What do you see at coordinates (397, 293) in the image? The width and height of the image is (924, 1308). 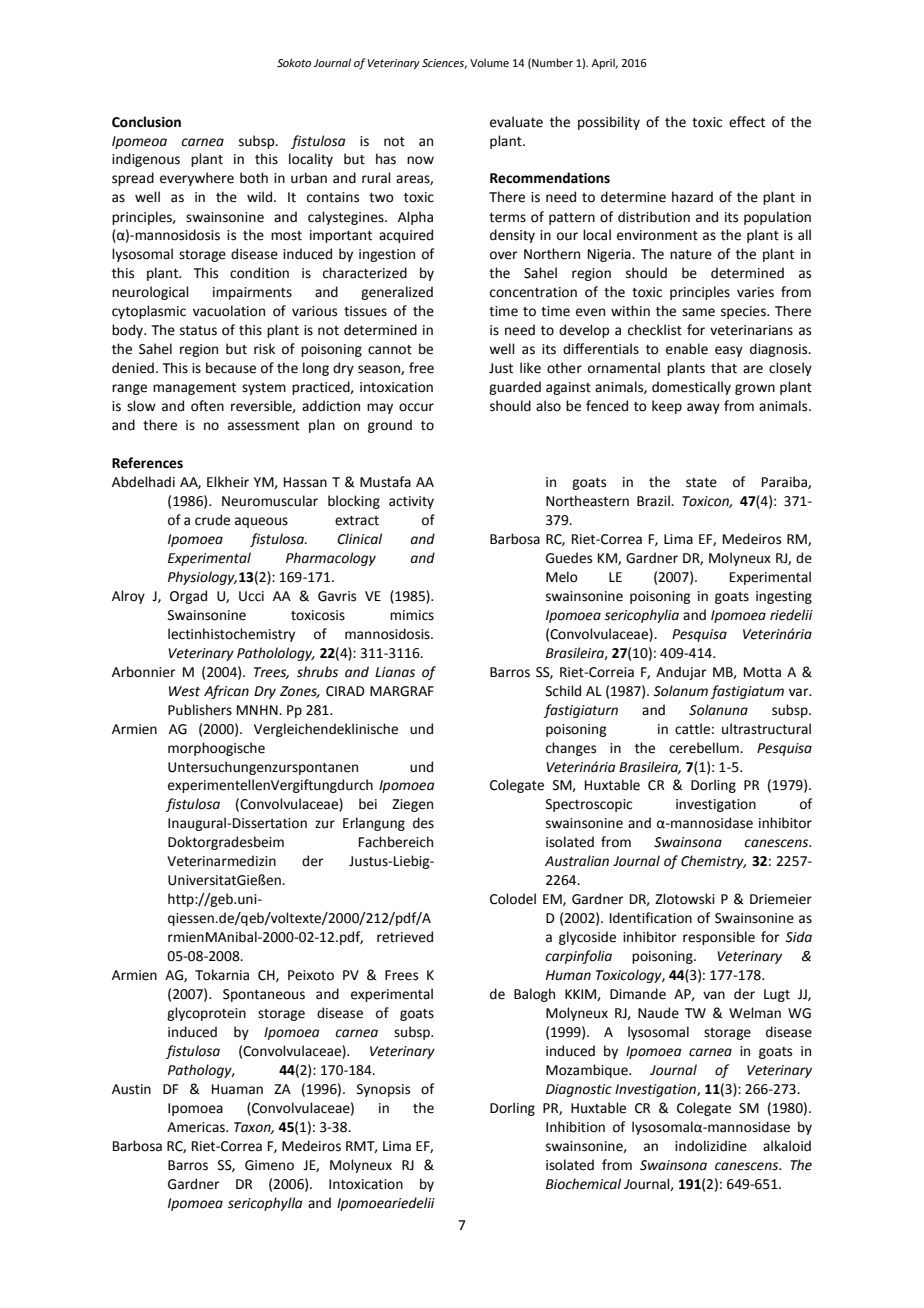 I see `generalized` at bounding box center [397, 293].
